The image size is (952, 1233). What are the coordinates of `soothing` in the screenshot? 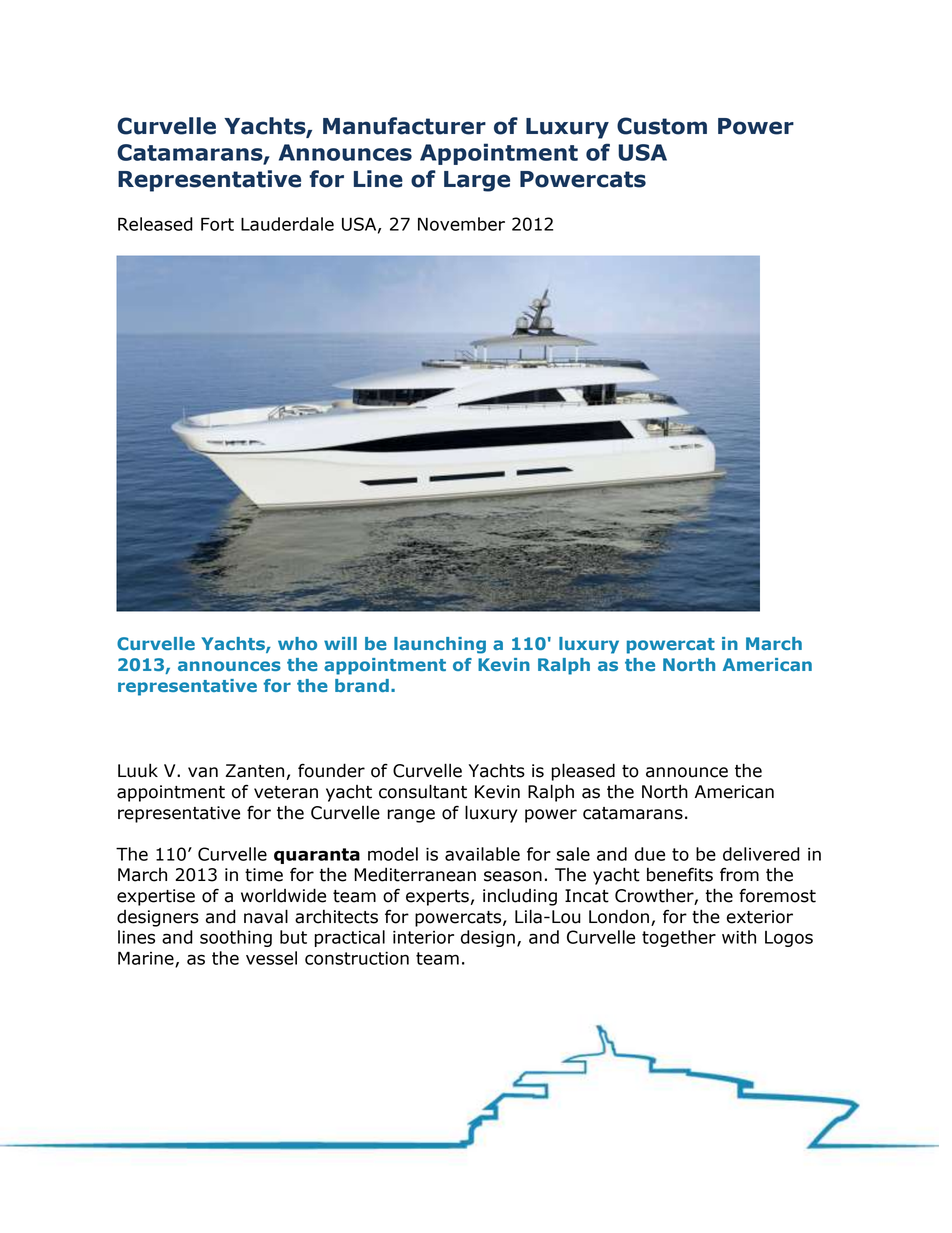 It's located at (236, 938).
